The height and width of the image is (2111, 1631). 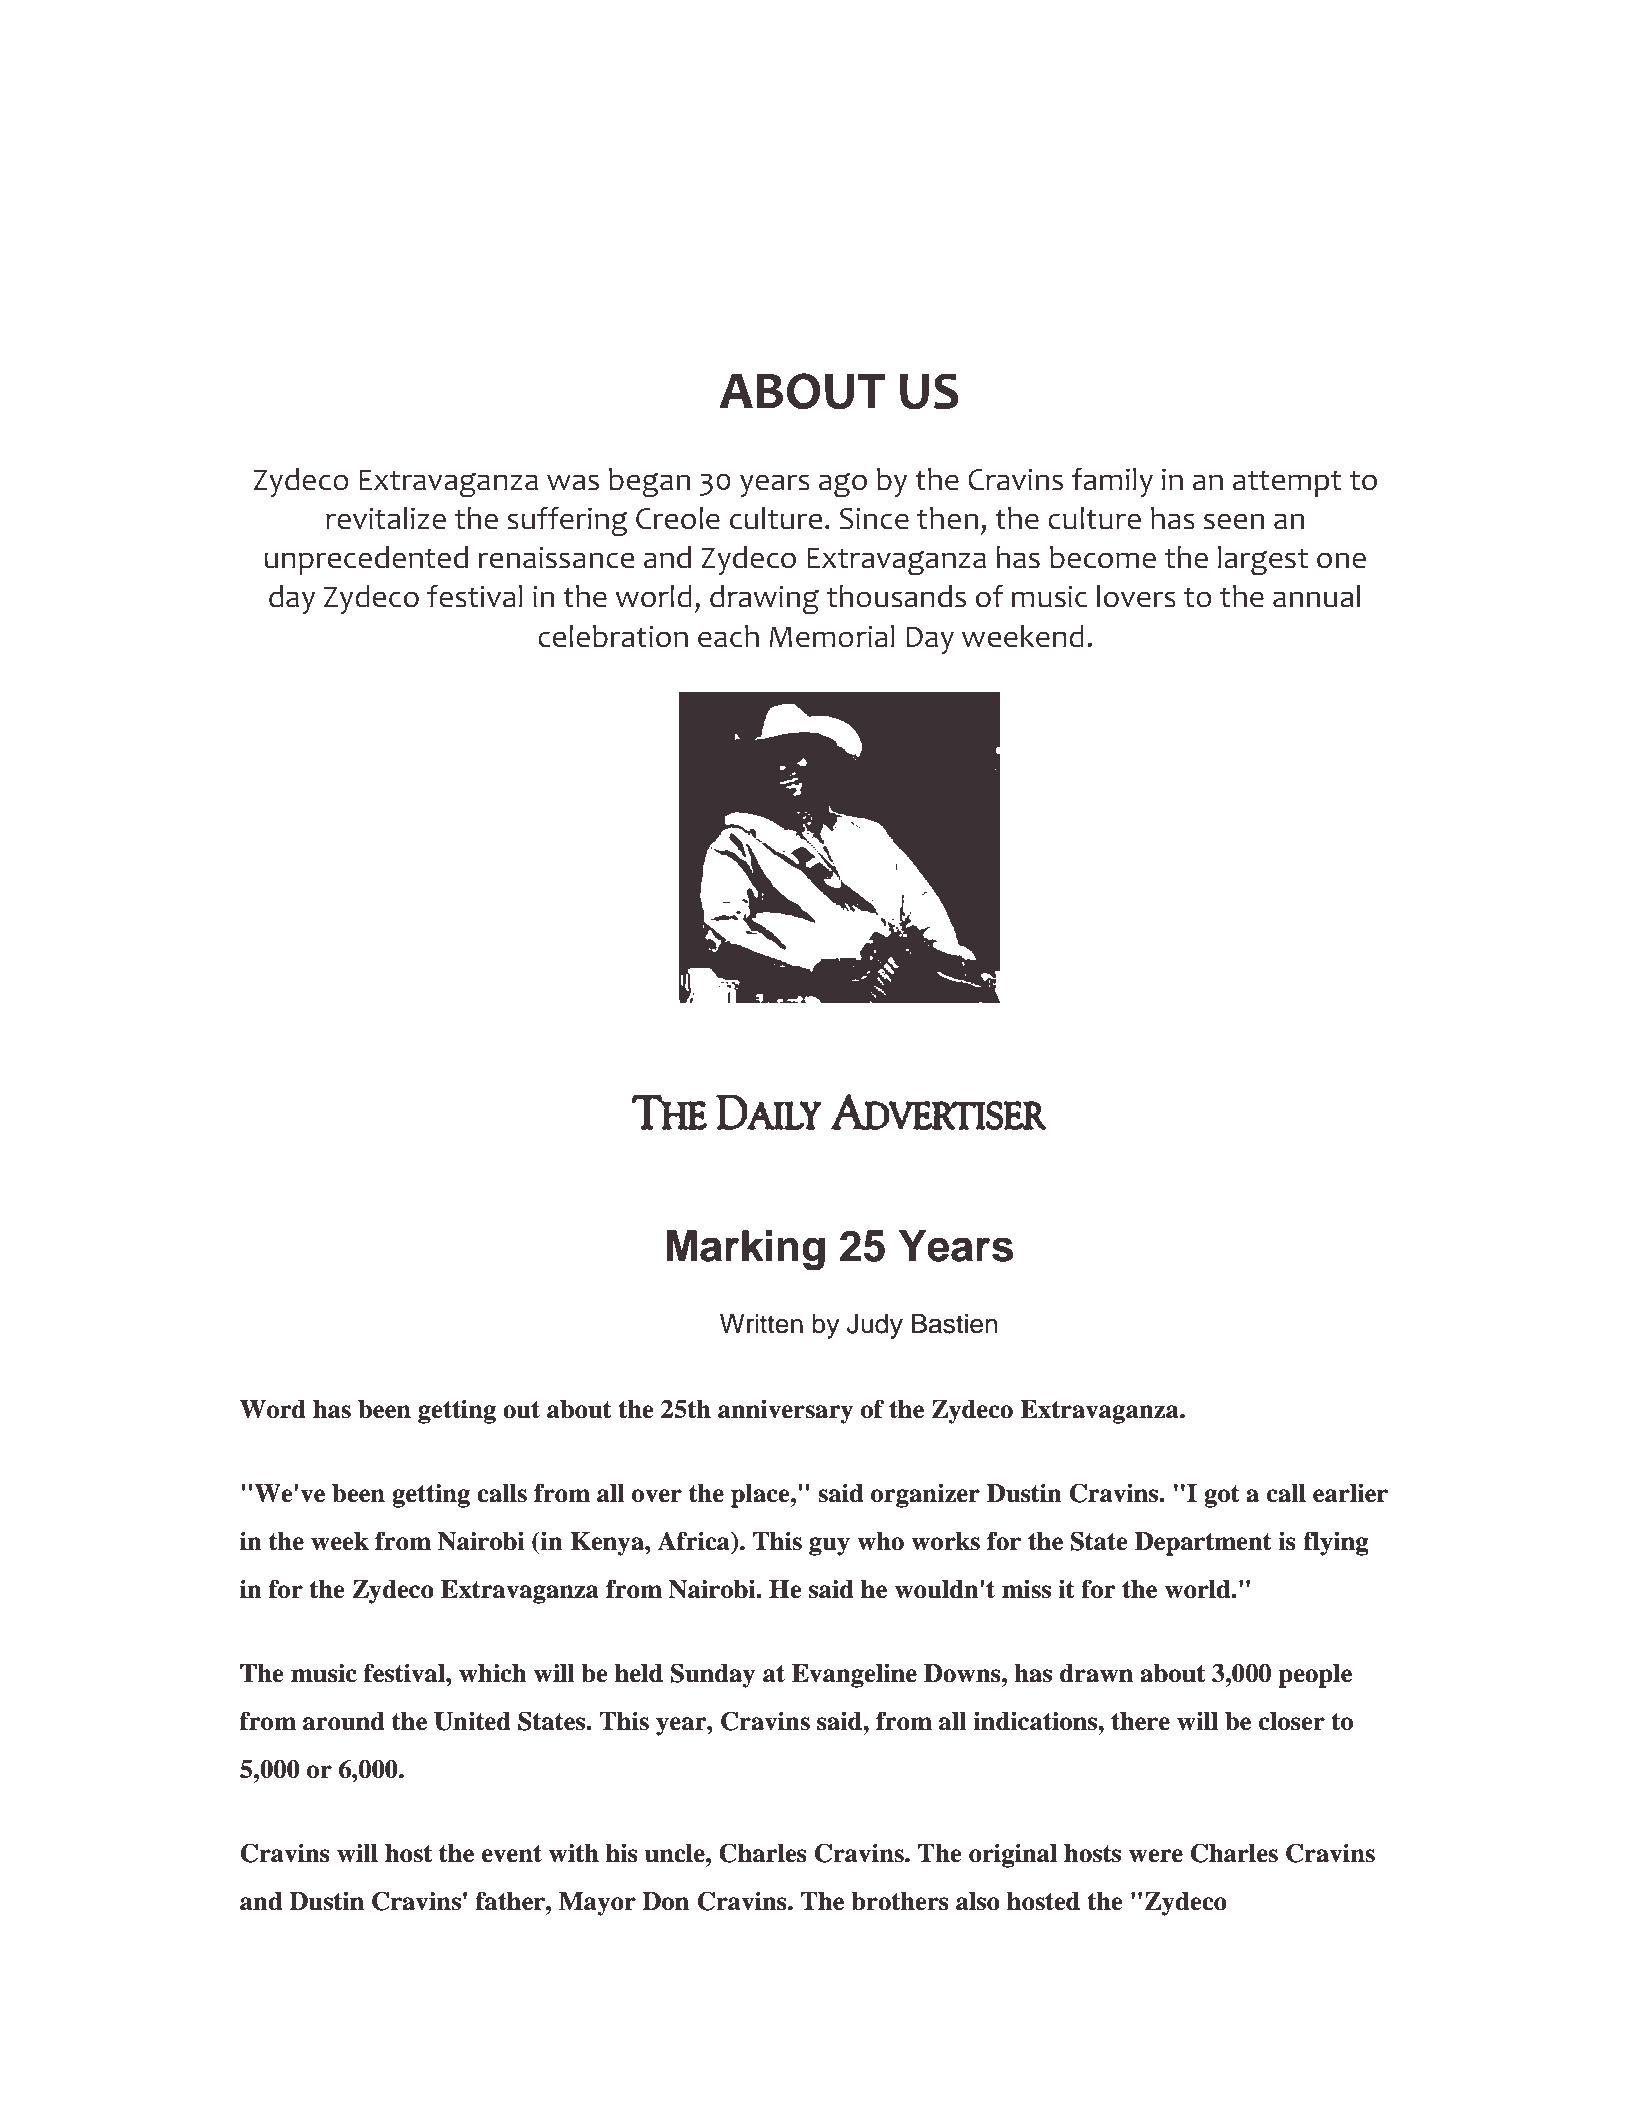 What do you see at coordinates (829, 1546) in the image?
I see `guy` at bounding box center [829, 1546].
